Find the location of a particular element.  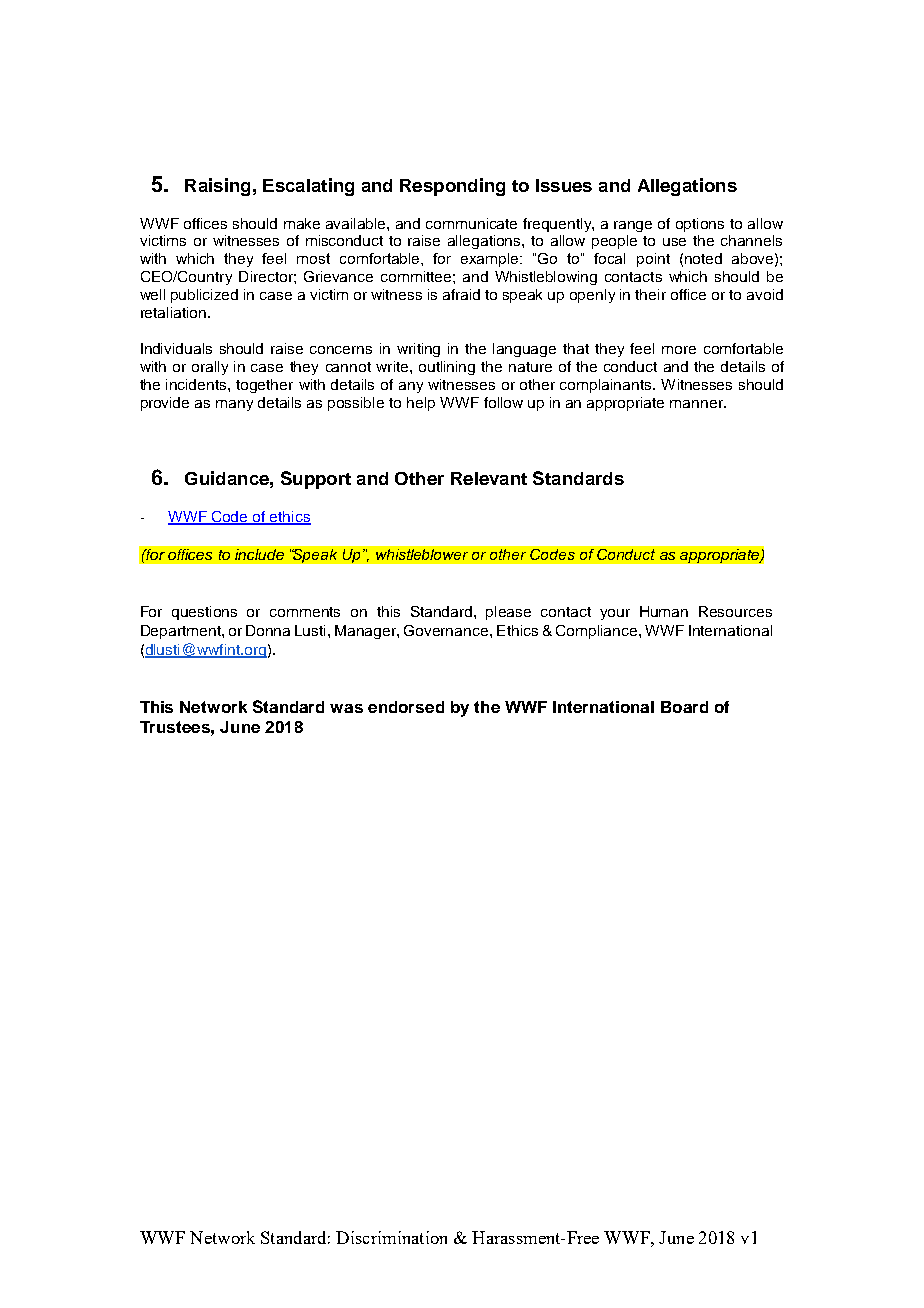

Board is located at coordinates (684, 707).
